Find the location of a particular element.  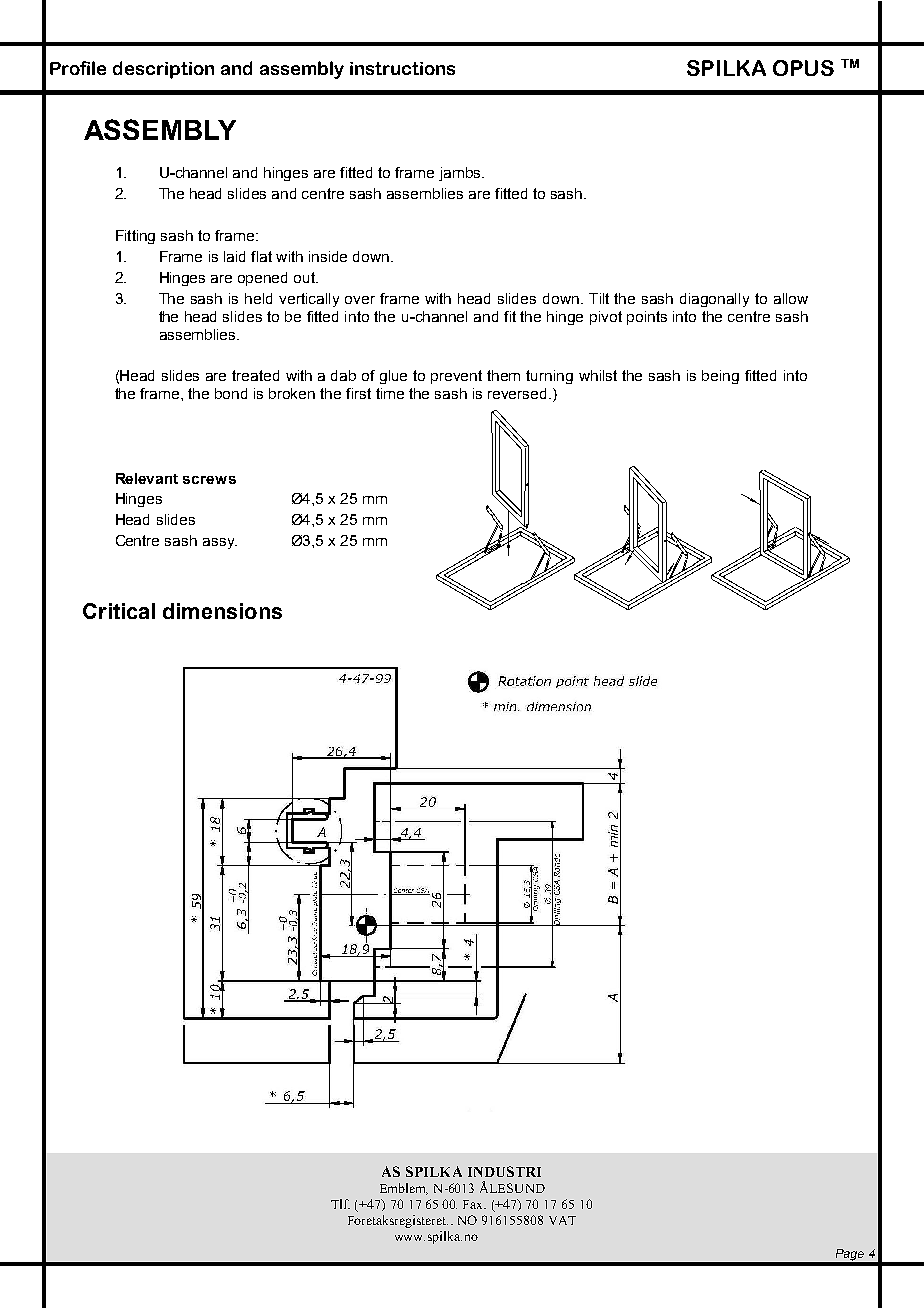

VAT is located at coordinates (562, 1220).
